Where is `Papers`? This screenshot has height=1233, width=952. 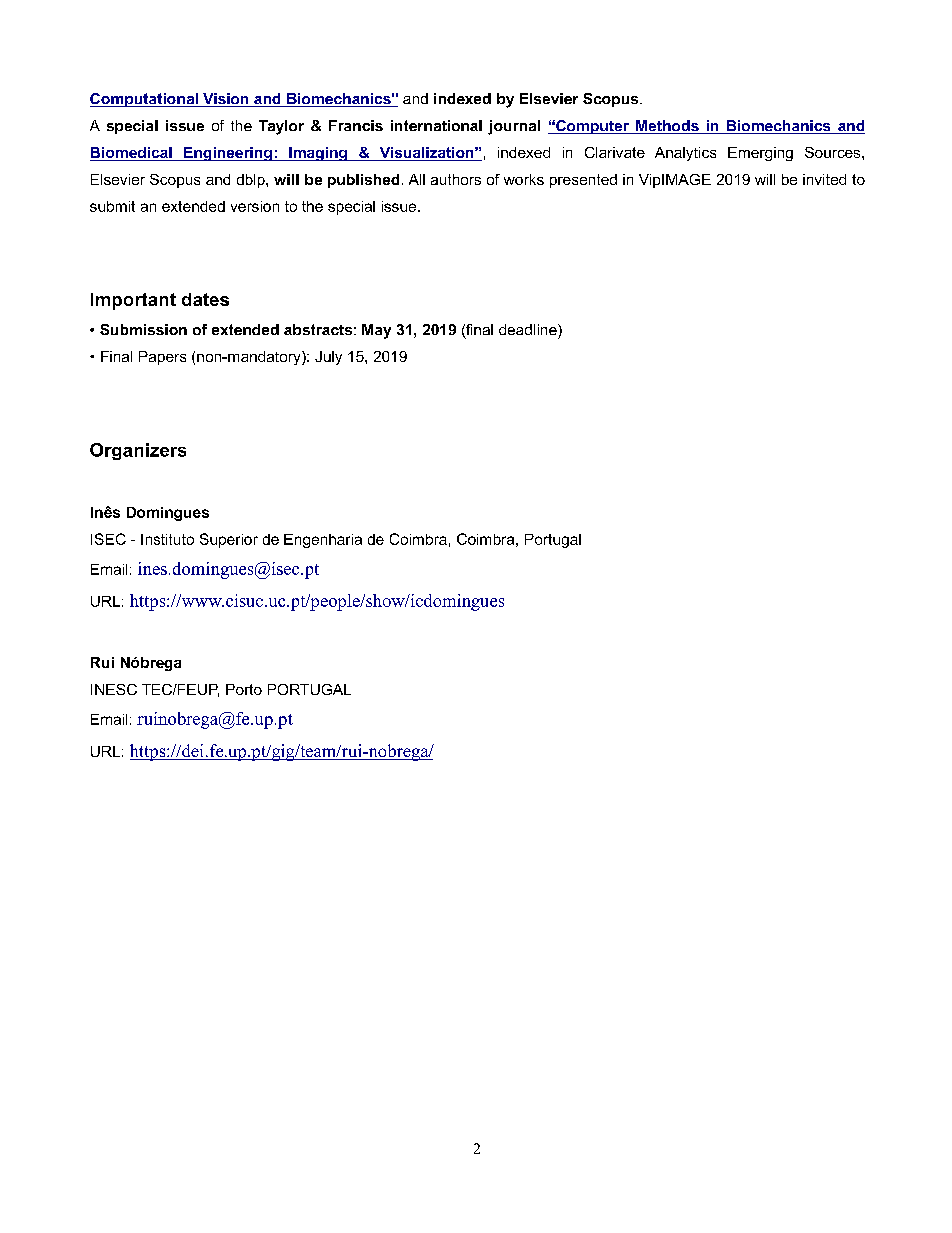 Papers is located at coordinates (162, 358).
